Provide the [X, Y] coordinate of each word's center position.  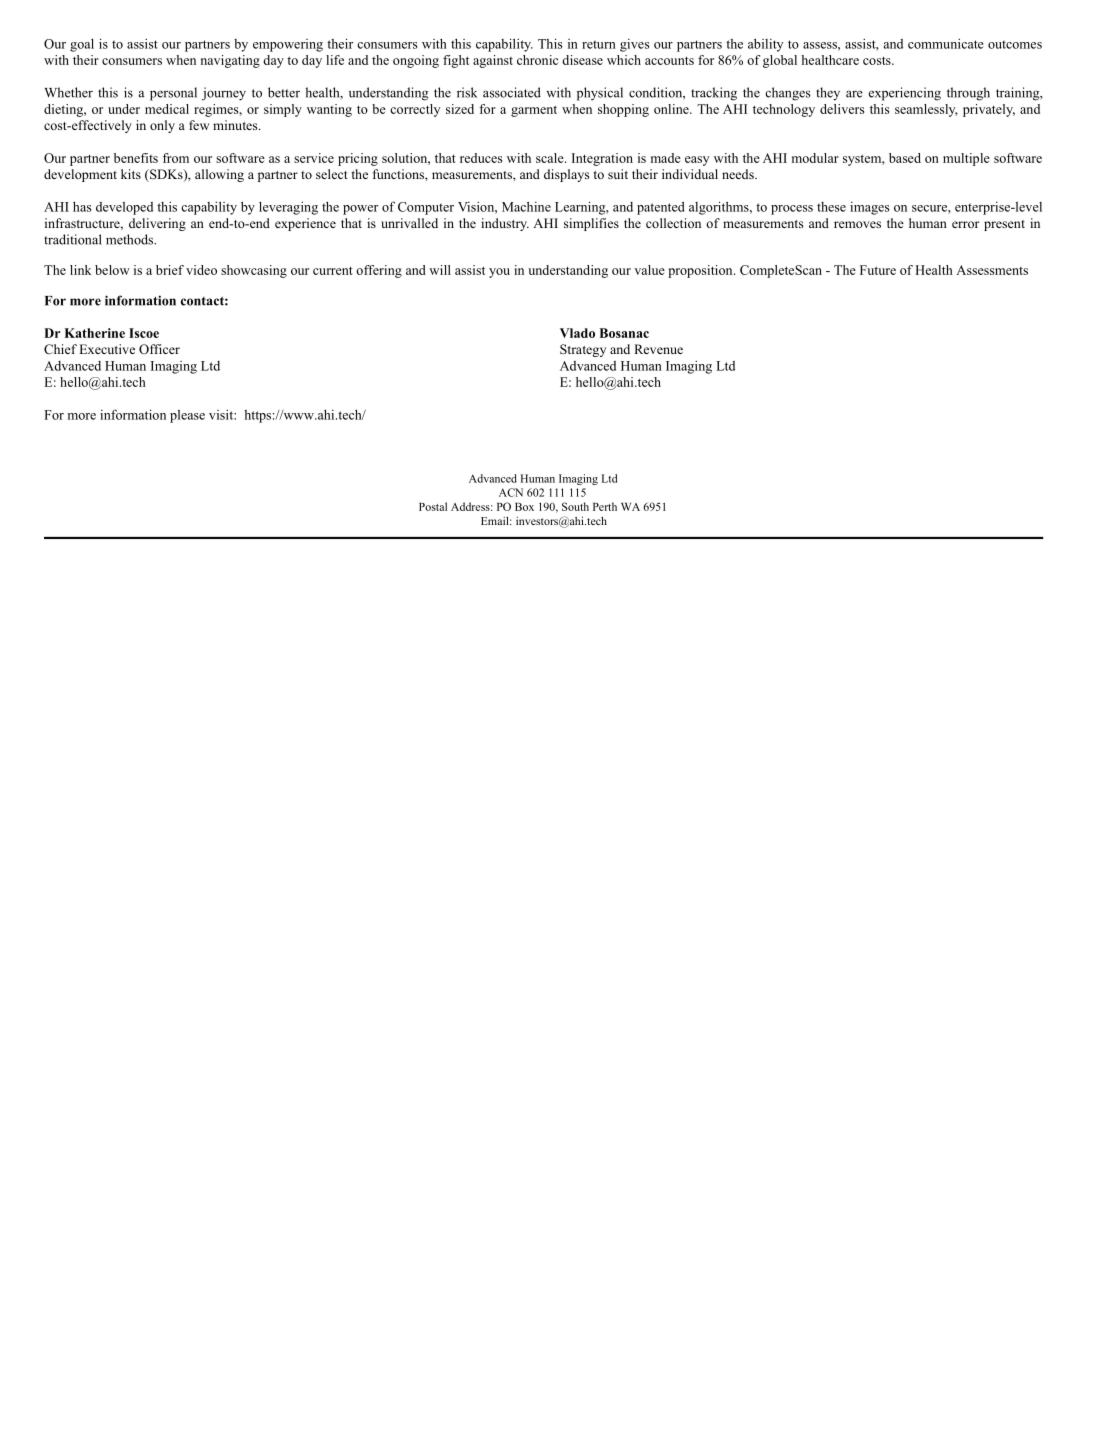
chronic [537, 60]
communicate [946, 44]
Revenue [658, 349]
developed [124, 208]
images [869, 208]
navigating [230, 61]
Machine [526, 206]
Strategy [583, 350]
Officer [159, 349]
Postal [433, 506]
